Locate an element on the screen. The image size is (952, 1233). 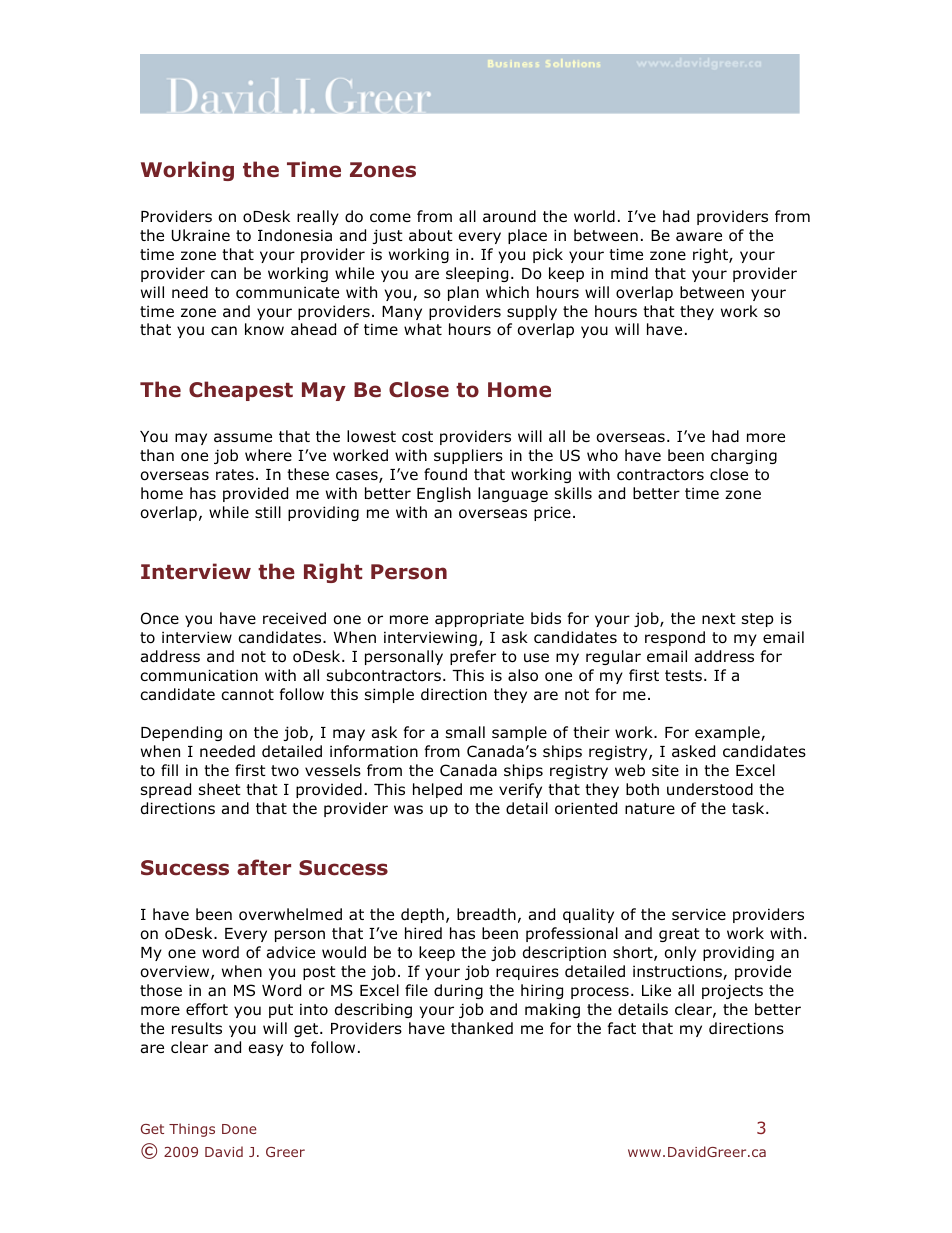
Ukraine is located at coordinates (201, 235).
